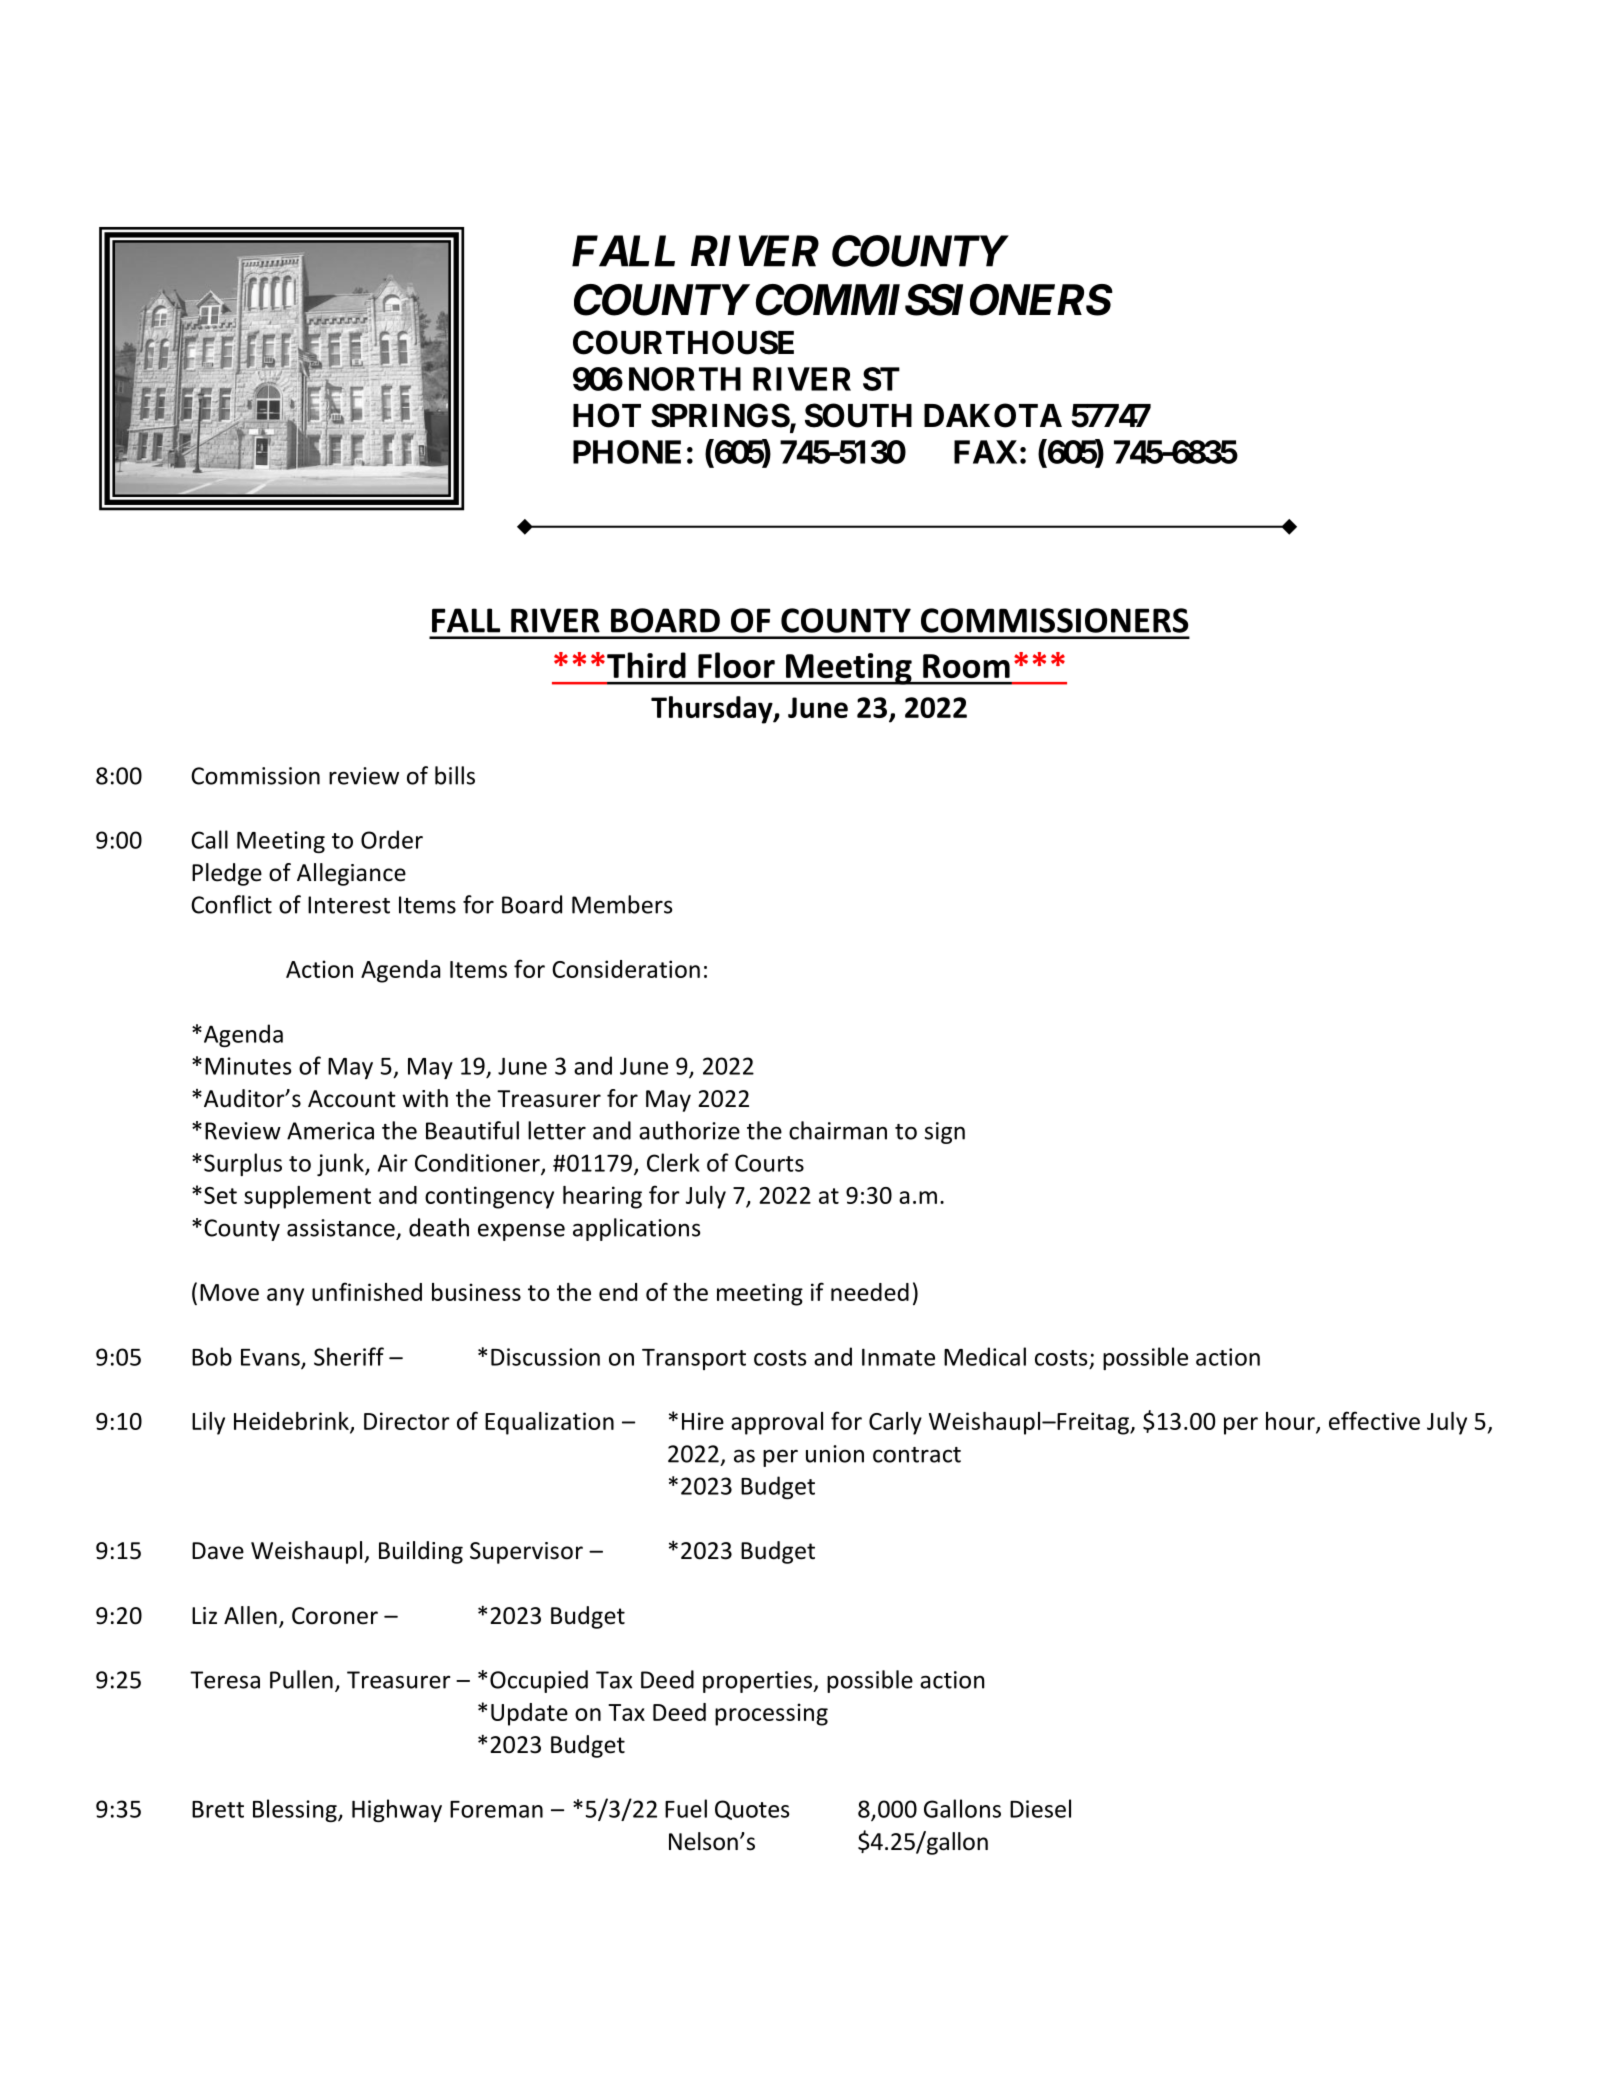  I want to click on DAKOTA, so click(993, 415).
